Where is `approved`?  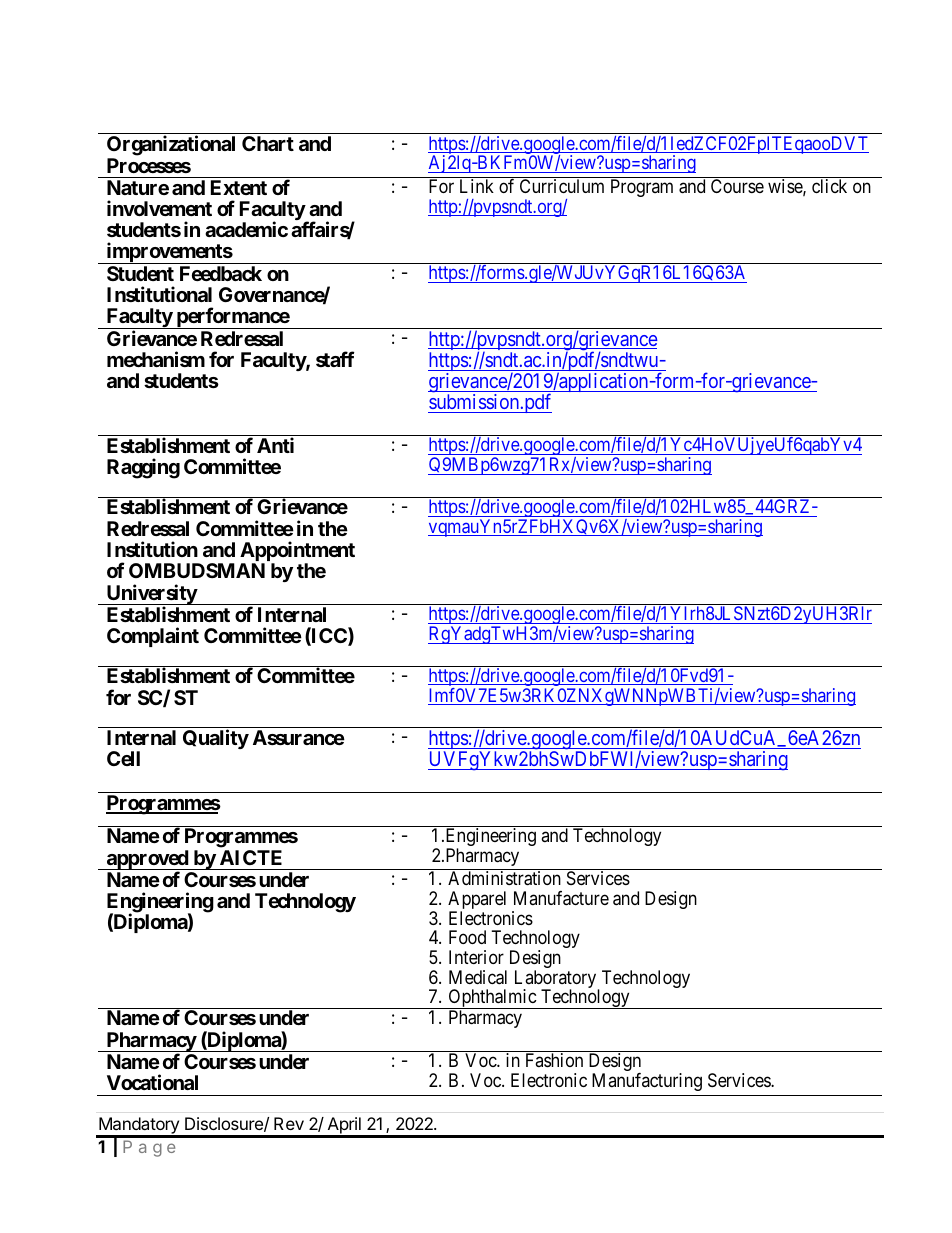 approved is located at coordinates (147, 861).
